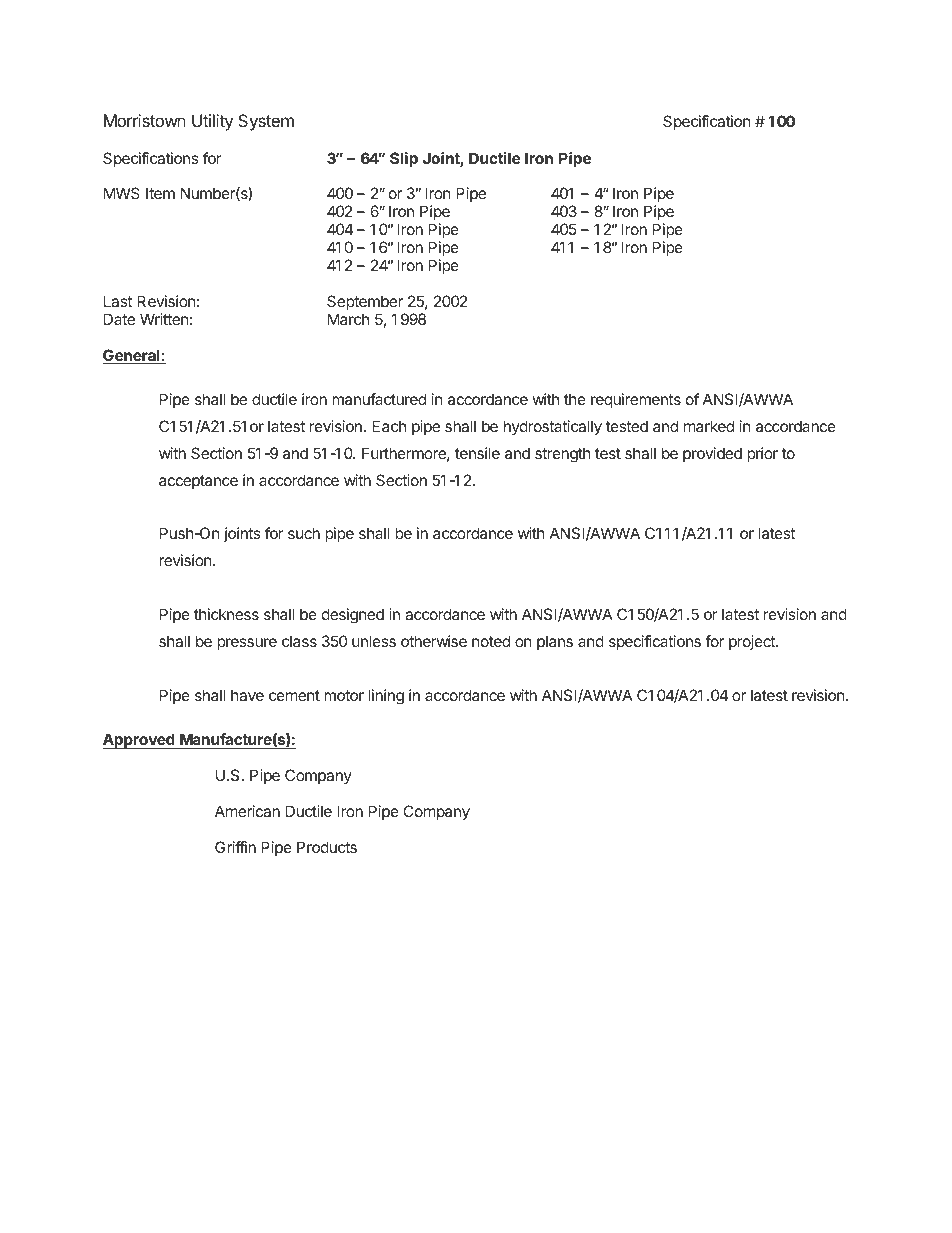 The image size is (952, 1233). I want to click on project, so click(753, 642).
